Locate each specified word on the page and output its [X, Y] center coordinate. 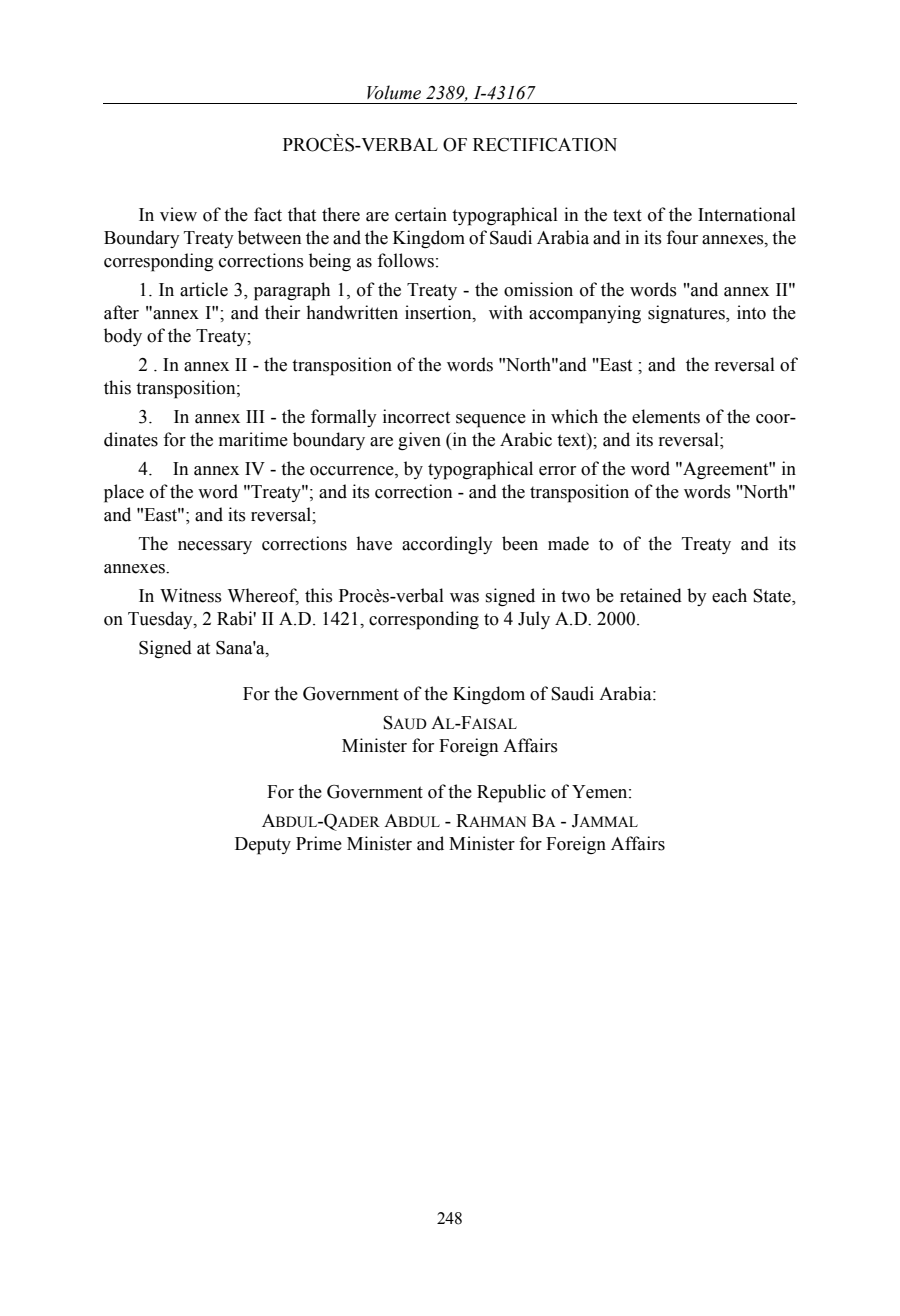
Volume [394, 92]
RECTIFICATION [545, 145]
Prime [319, 843]
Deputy [263, 846]
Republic [511, 793]
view [178, 214]
